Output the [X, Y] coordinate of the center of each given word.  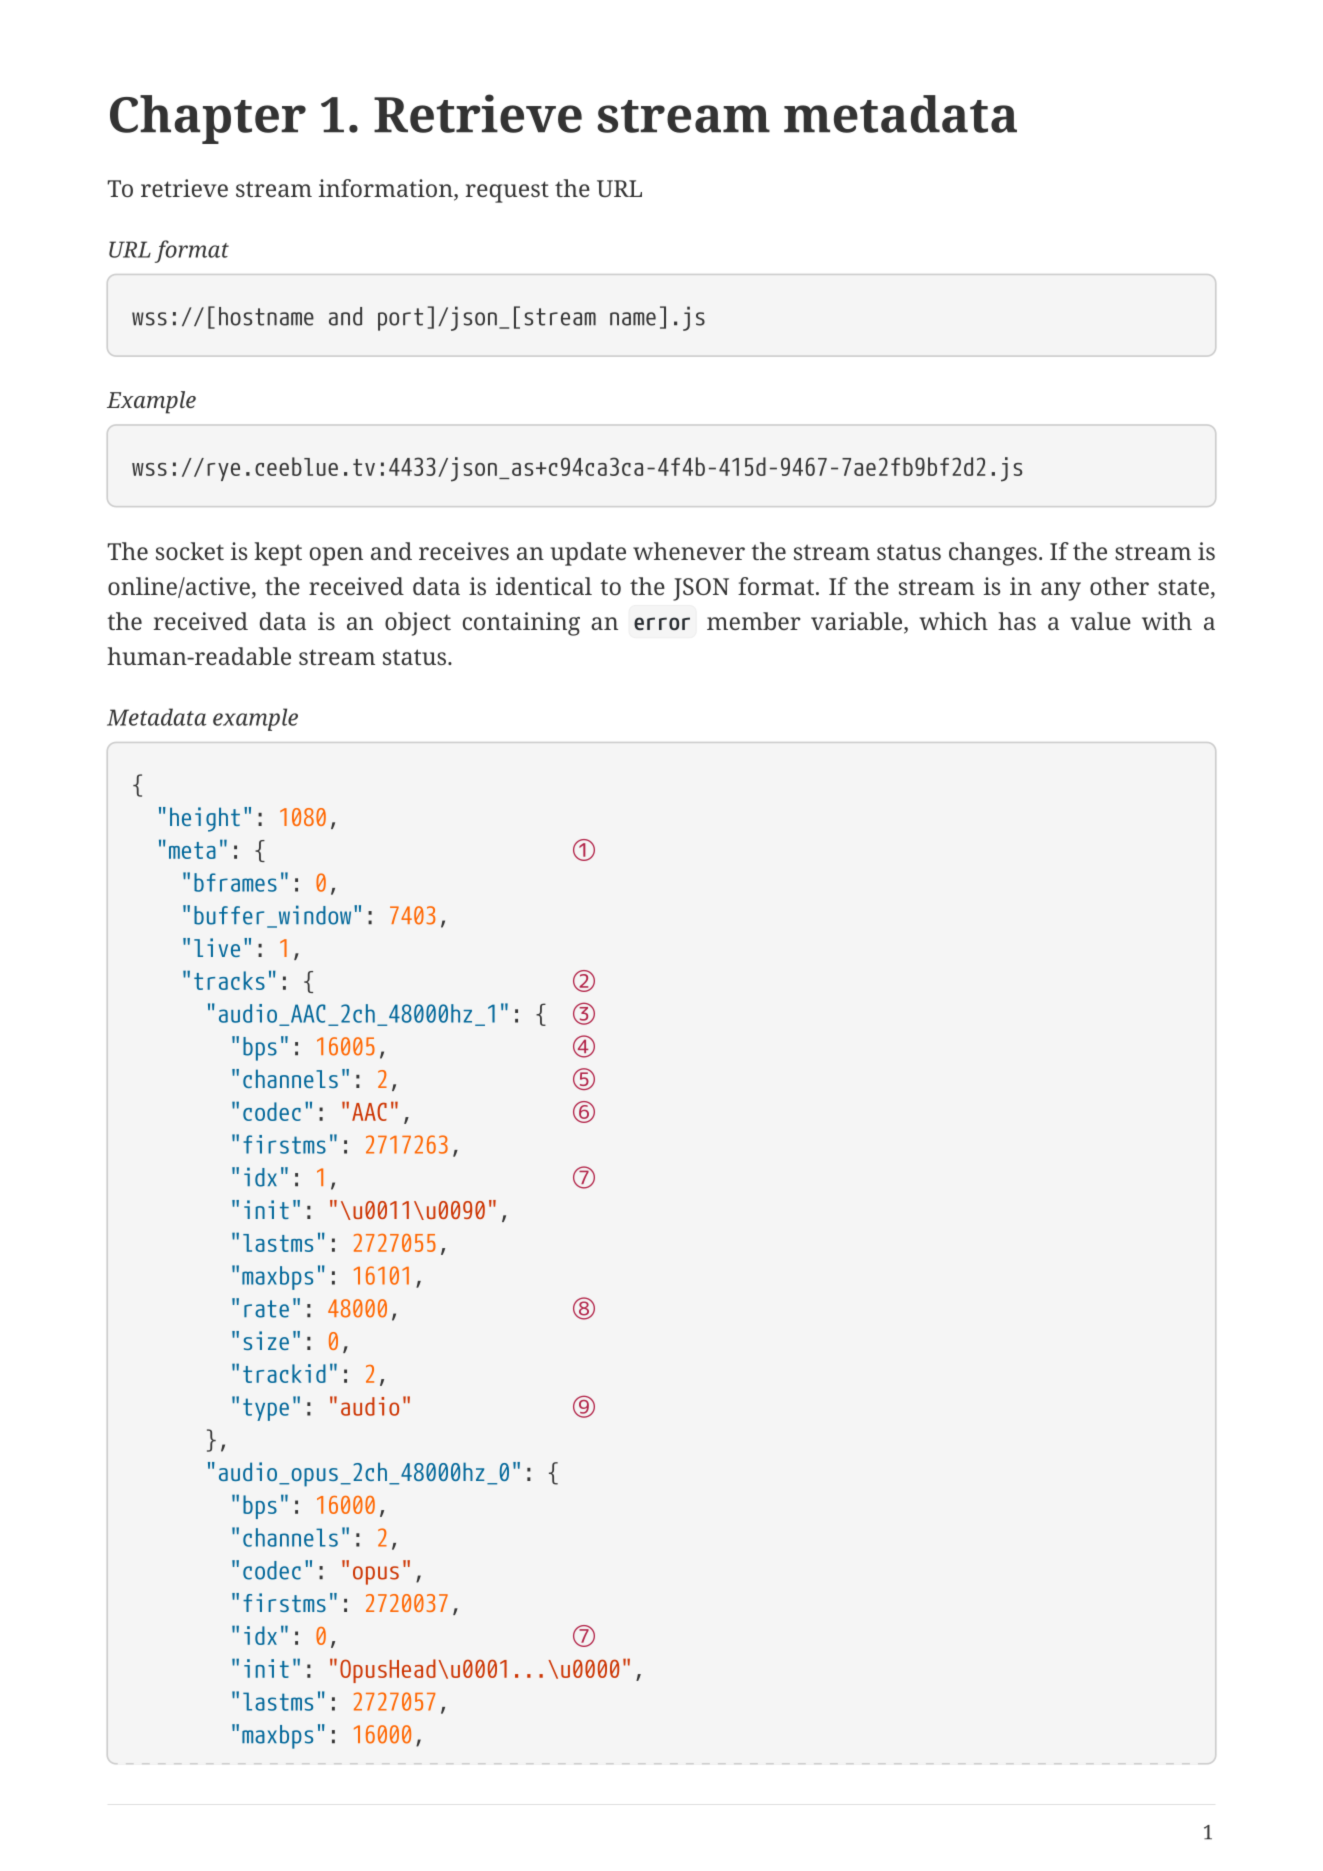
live [217, 947]
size [266, 1340]
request [507, 192]
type [266, 1409]
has [1017, 621]
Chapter [208, 119]
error [662, 623]
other [1119, 586]
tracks [229, 980]
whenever [689, 551]
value [1101, 621]
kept [278, 554]
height [205, 819]
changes [993, 554]
